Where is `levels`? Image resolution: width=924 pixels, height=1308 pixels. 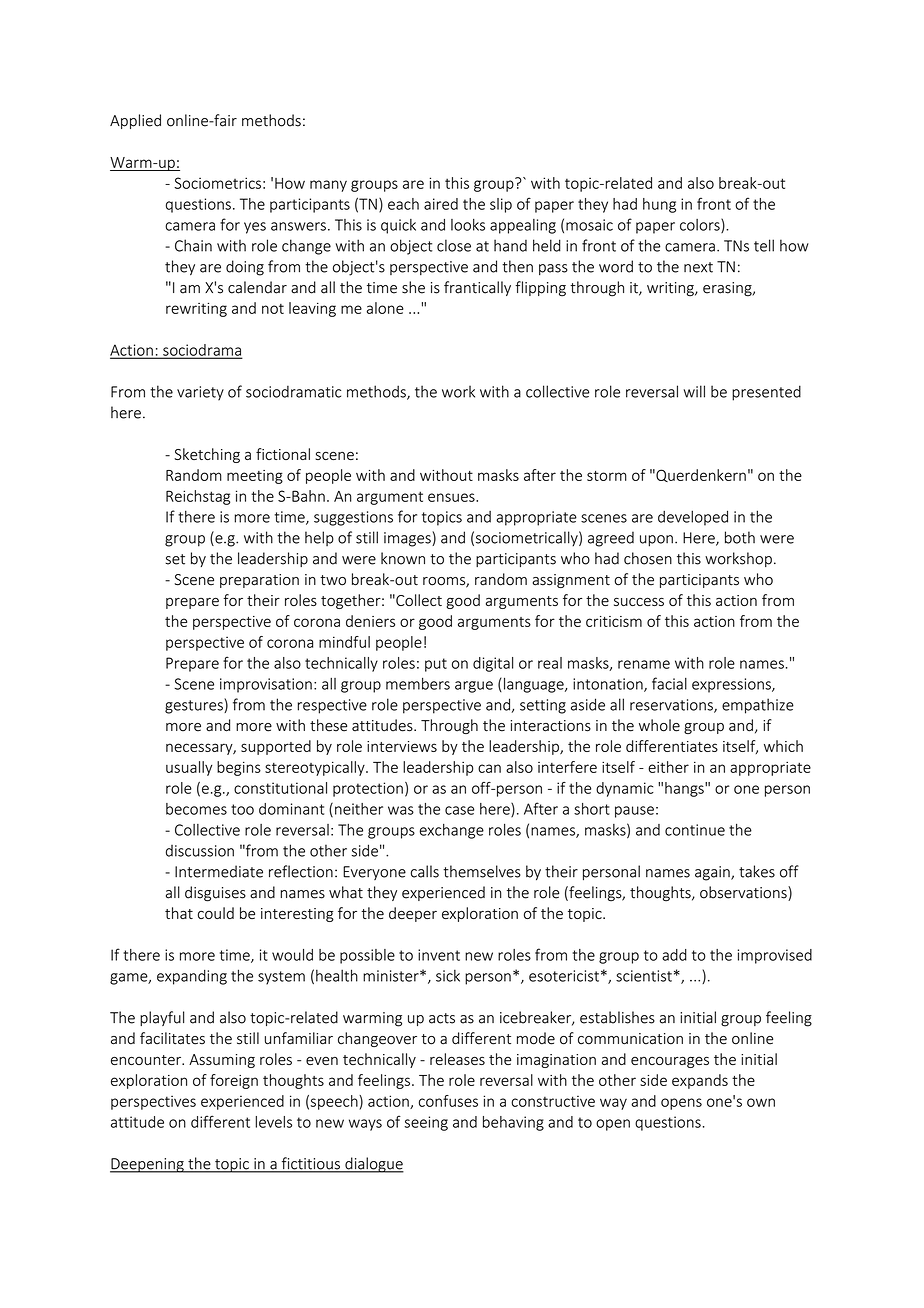
levels is located at coordinates (274, 1122).
